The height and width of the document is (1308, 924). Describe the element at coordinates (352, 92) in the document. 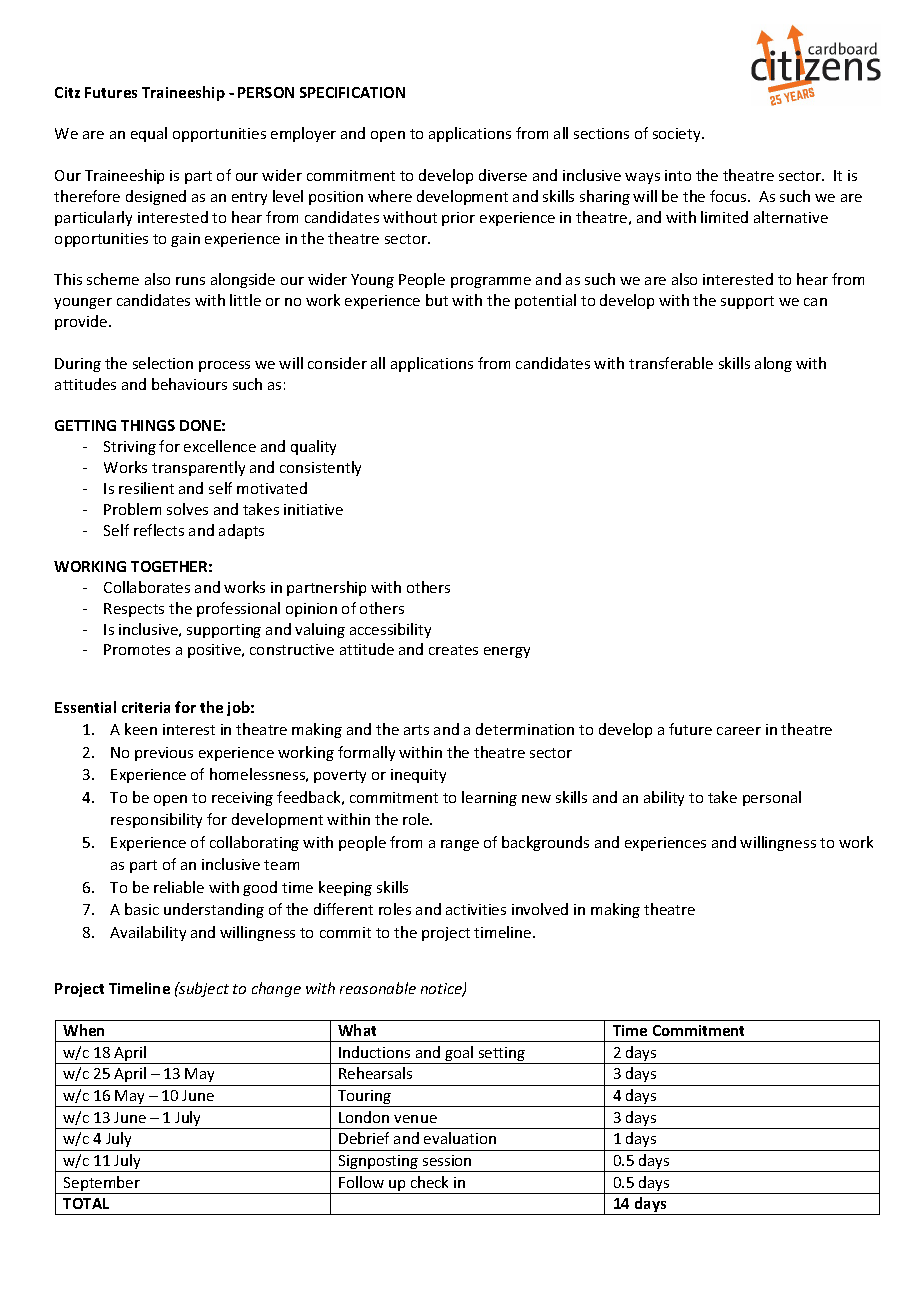

I see `SPECIFICATION` at that location.
